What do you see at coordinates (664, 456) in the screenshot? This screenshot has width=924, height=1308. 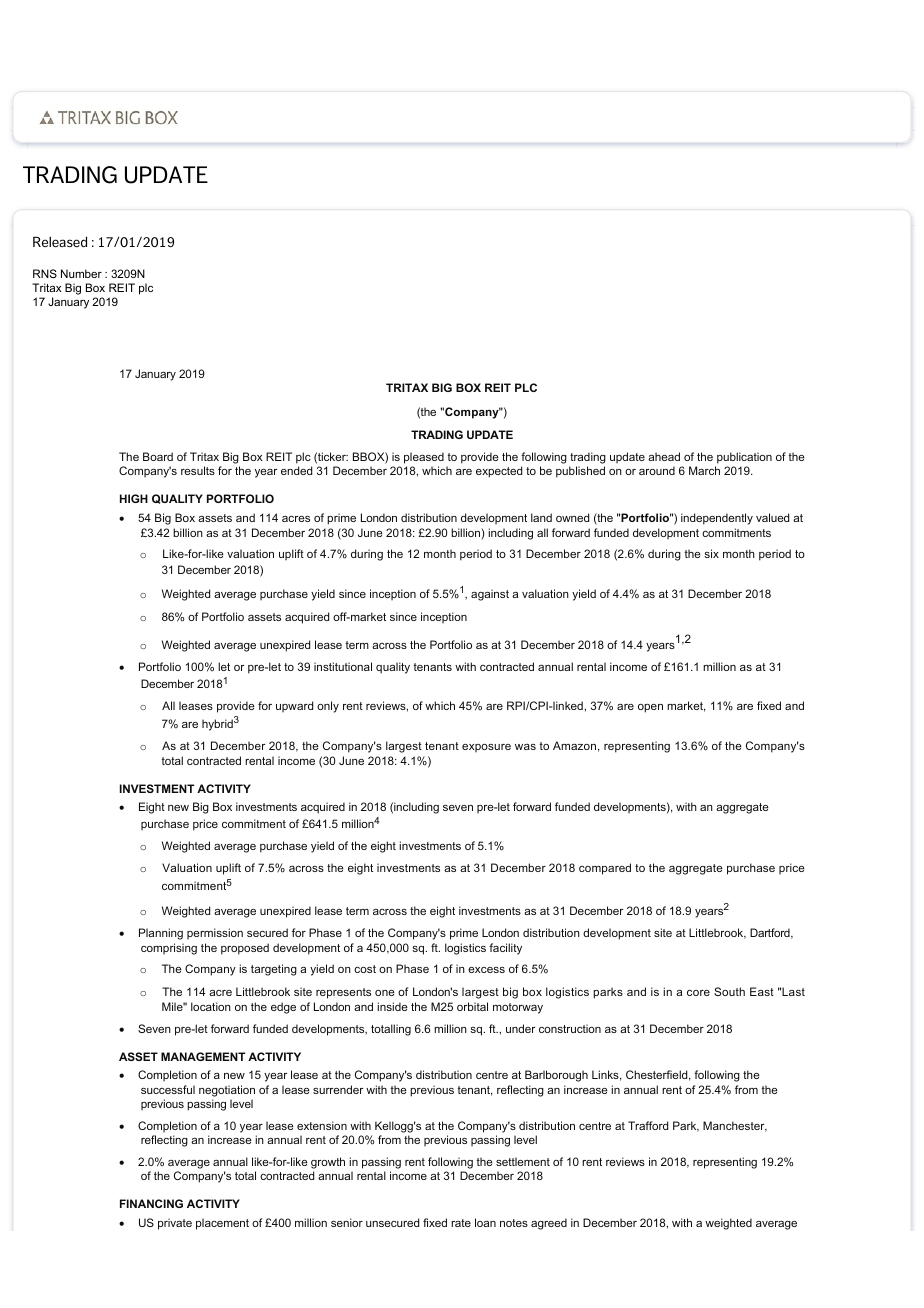 I see `ahead` at bounding box center [664, 456].
